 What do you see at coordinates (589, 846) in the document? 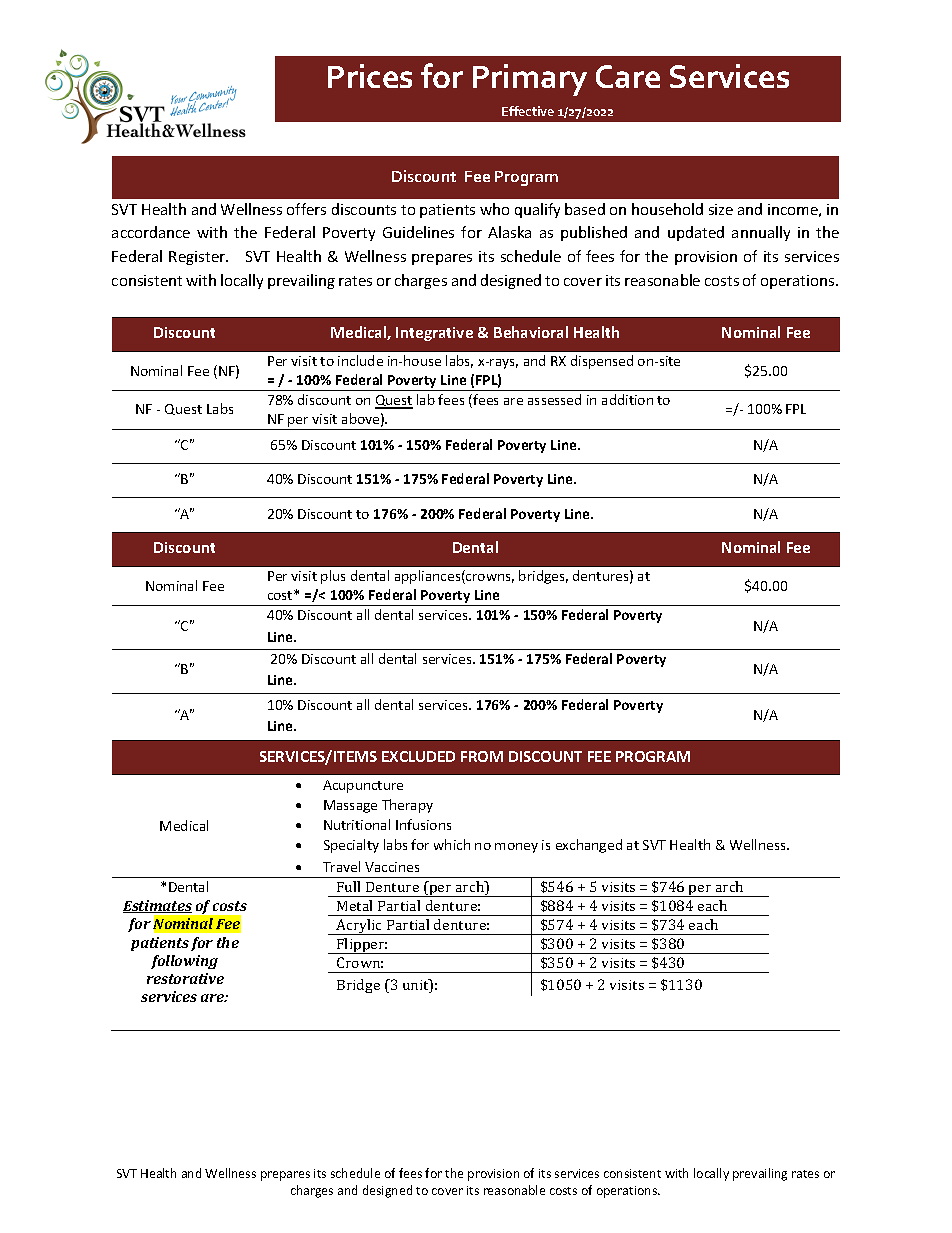
I see `exchanged` at bounding box center [589, 846].
